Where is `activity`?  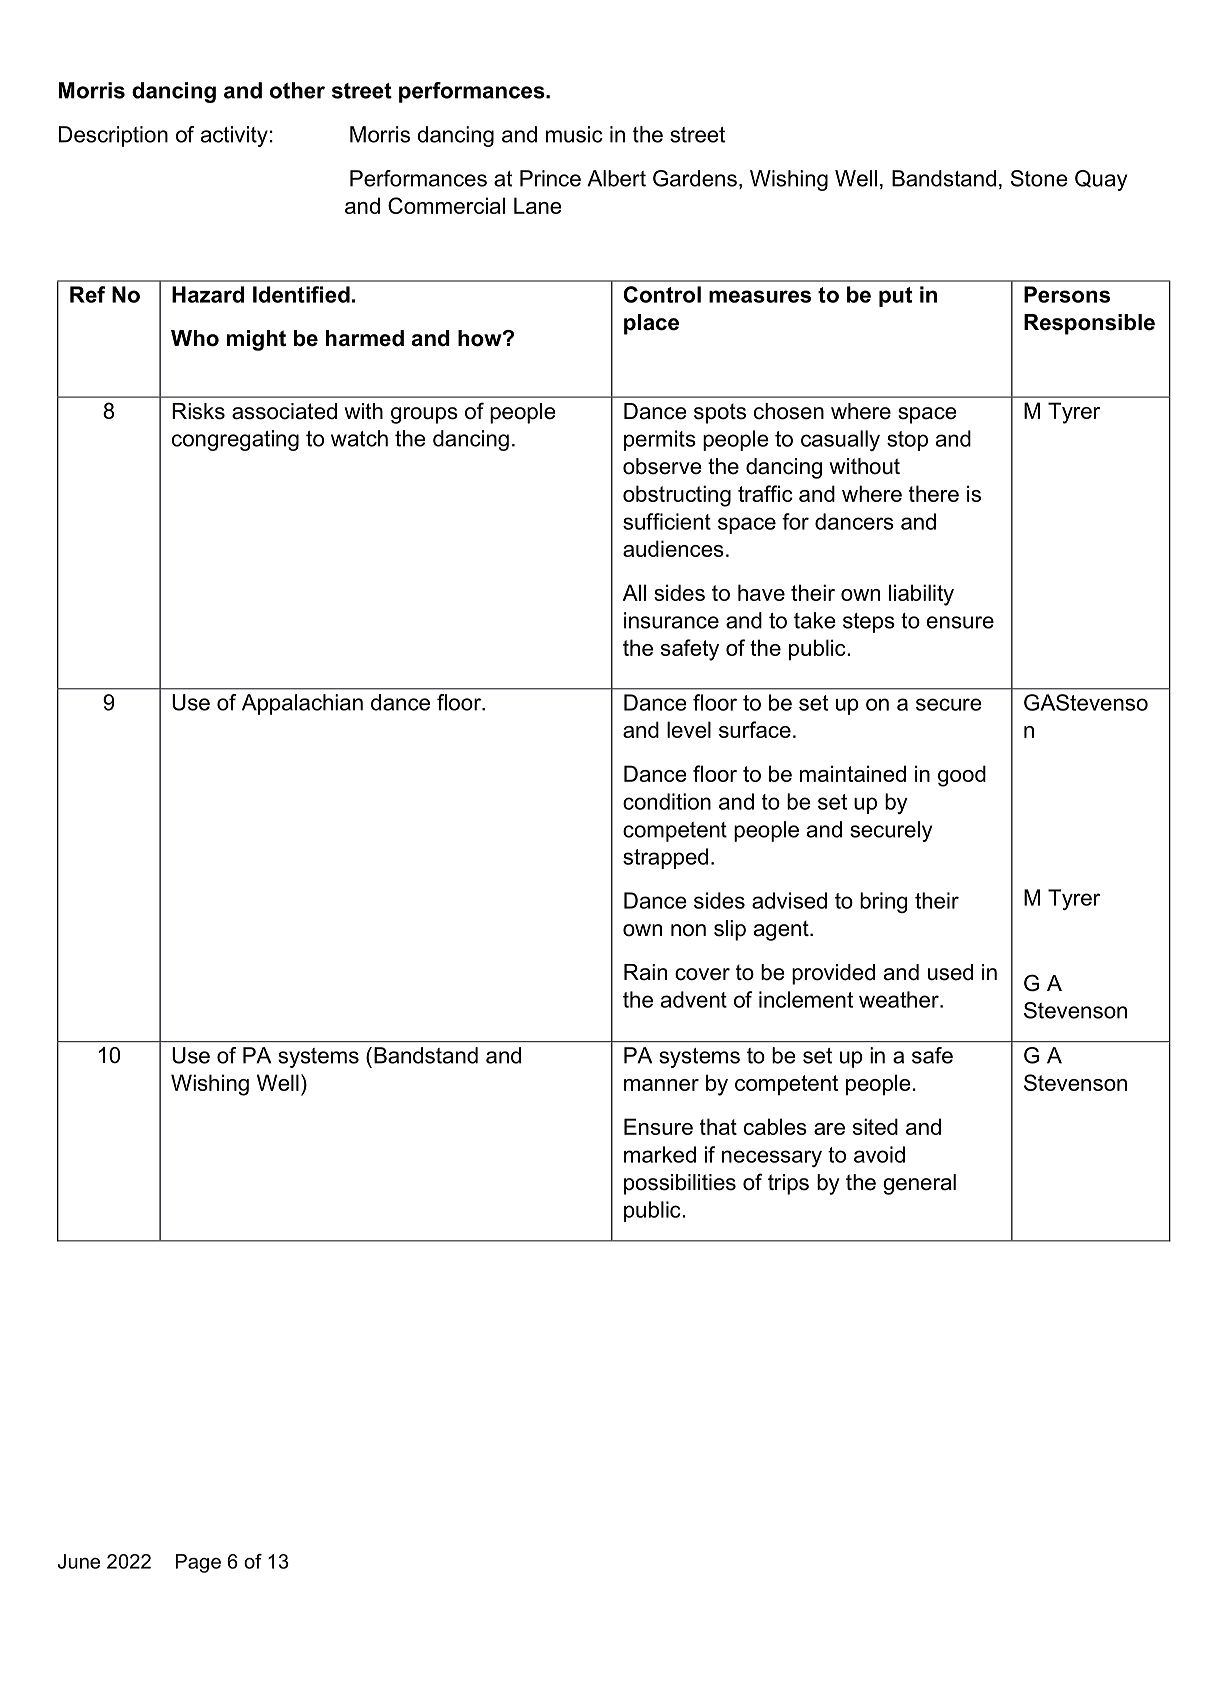
activity is located at coordinates (234, 136).
